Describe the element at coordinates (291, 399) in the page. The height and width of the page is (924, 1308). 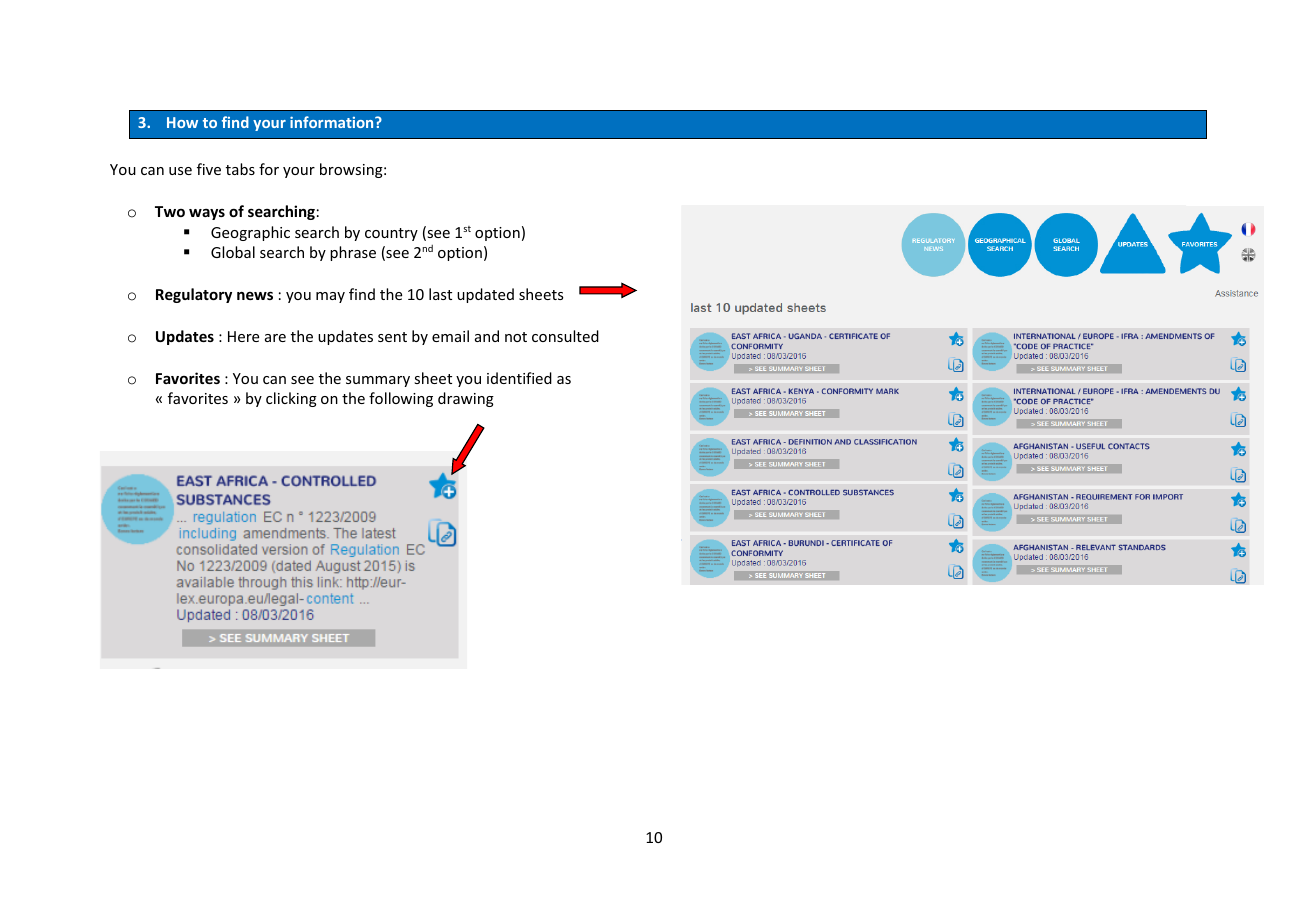
I see `clicking` at that location.
